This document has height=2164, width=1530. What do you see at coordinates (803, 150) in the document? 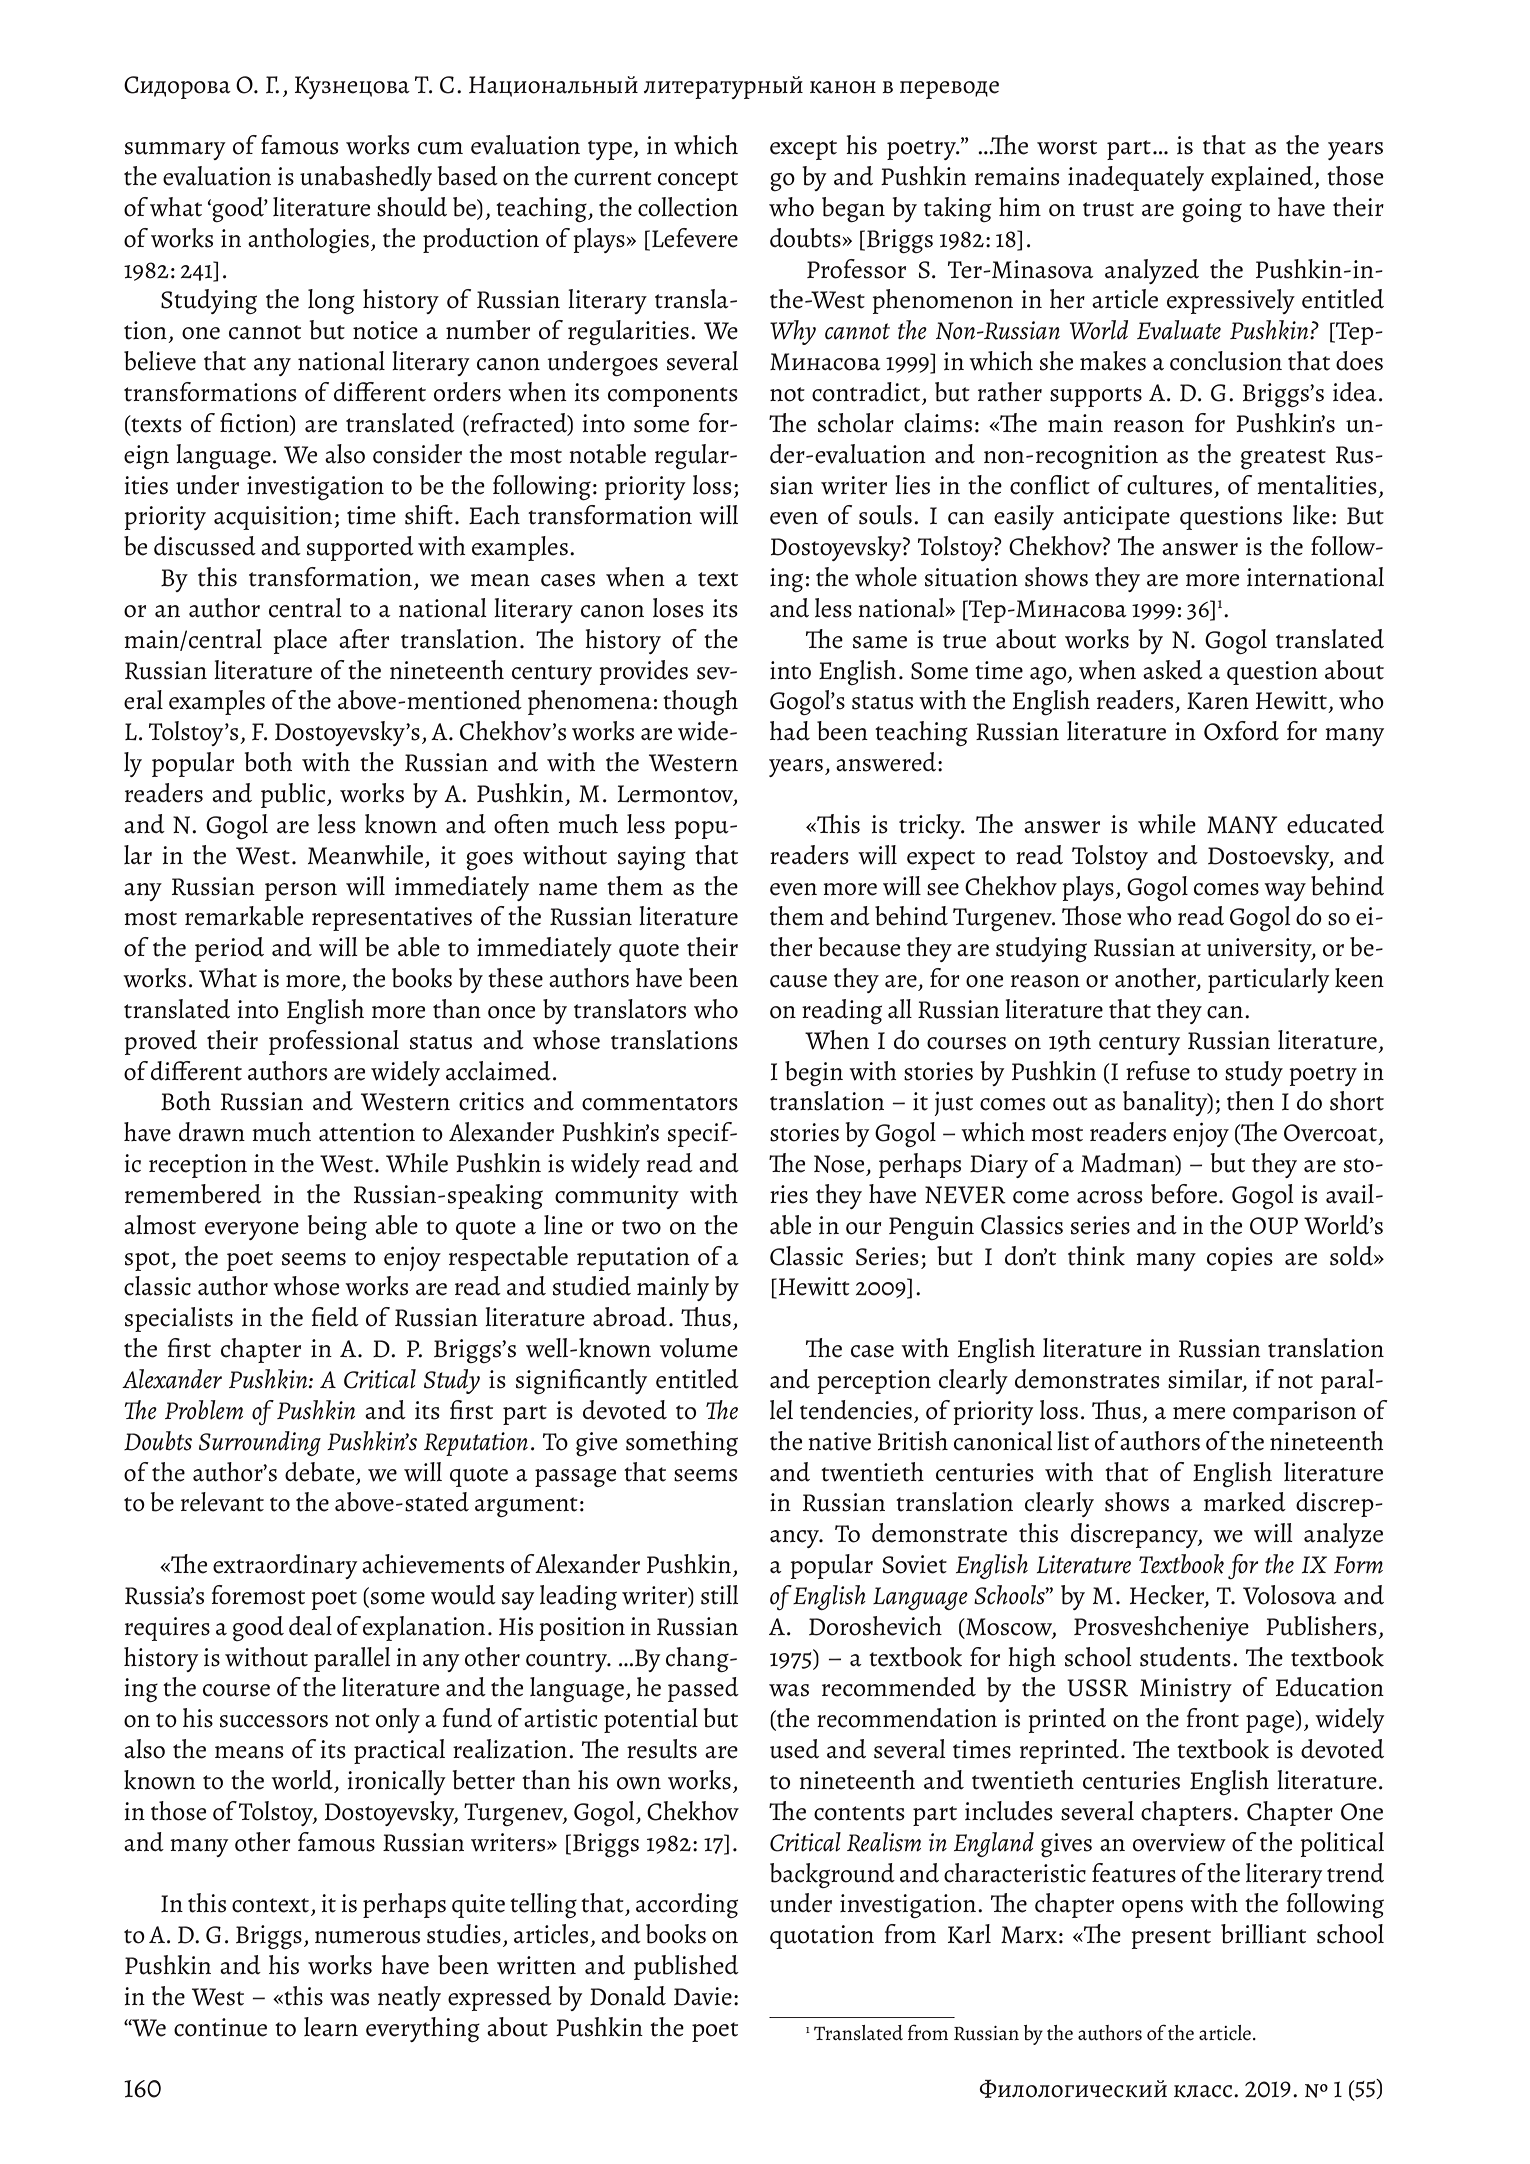
I see `except` at bounding box center [803, 150].
